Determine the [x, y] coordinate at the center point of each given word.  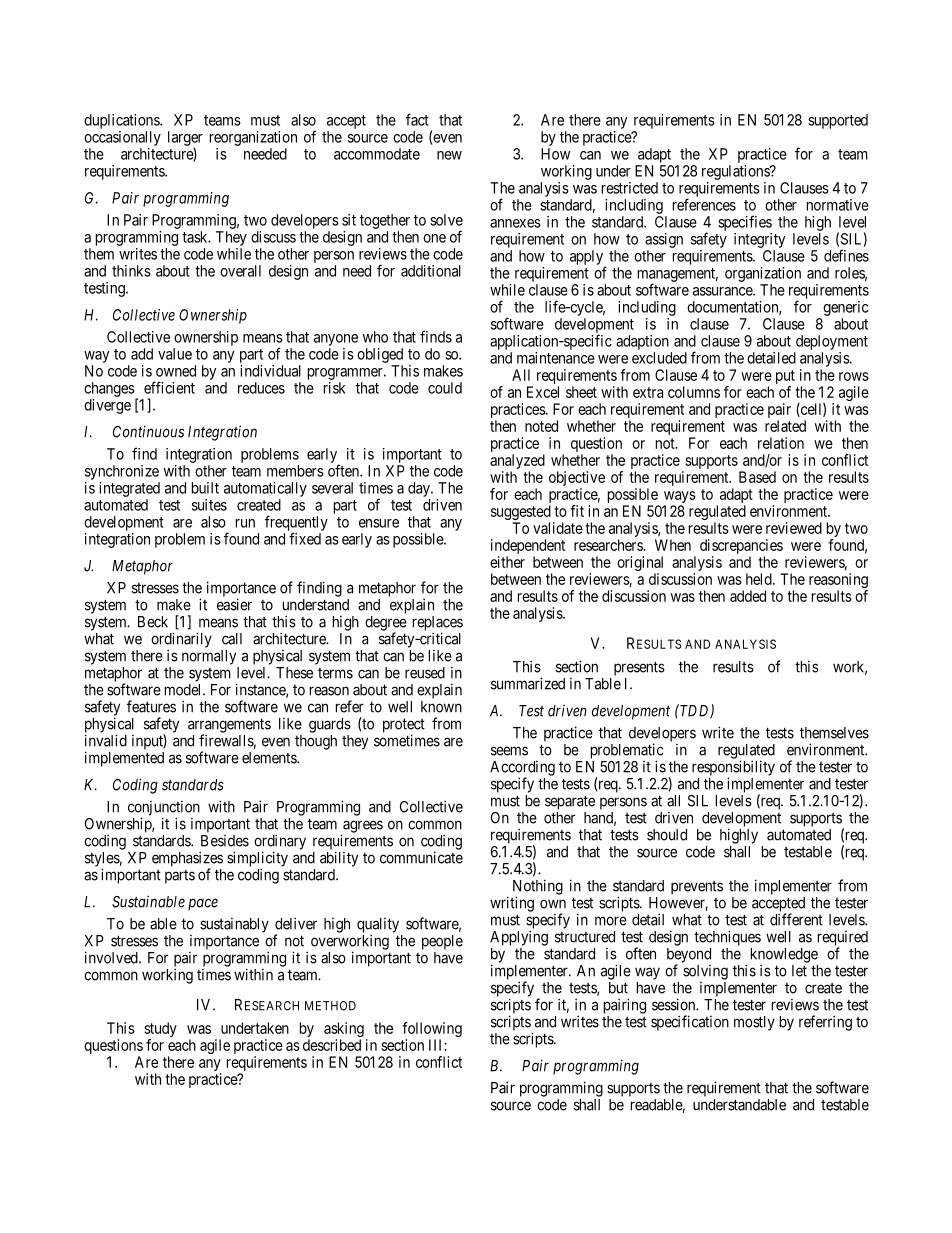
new [449, 155]
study [160, 1031]
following [432, 1031]
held [760, 579]
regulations [736, 172]
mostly [754, 1023]
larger [185, 139]
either [507, 562]
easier [234, 604]
